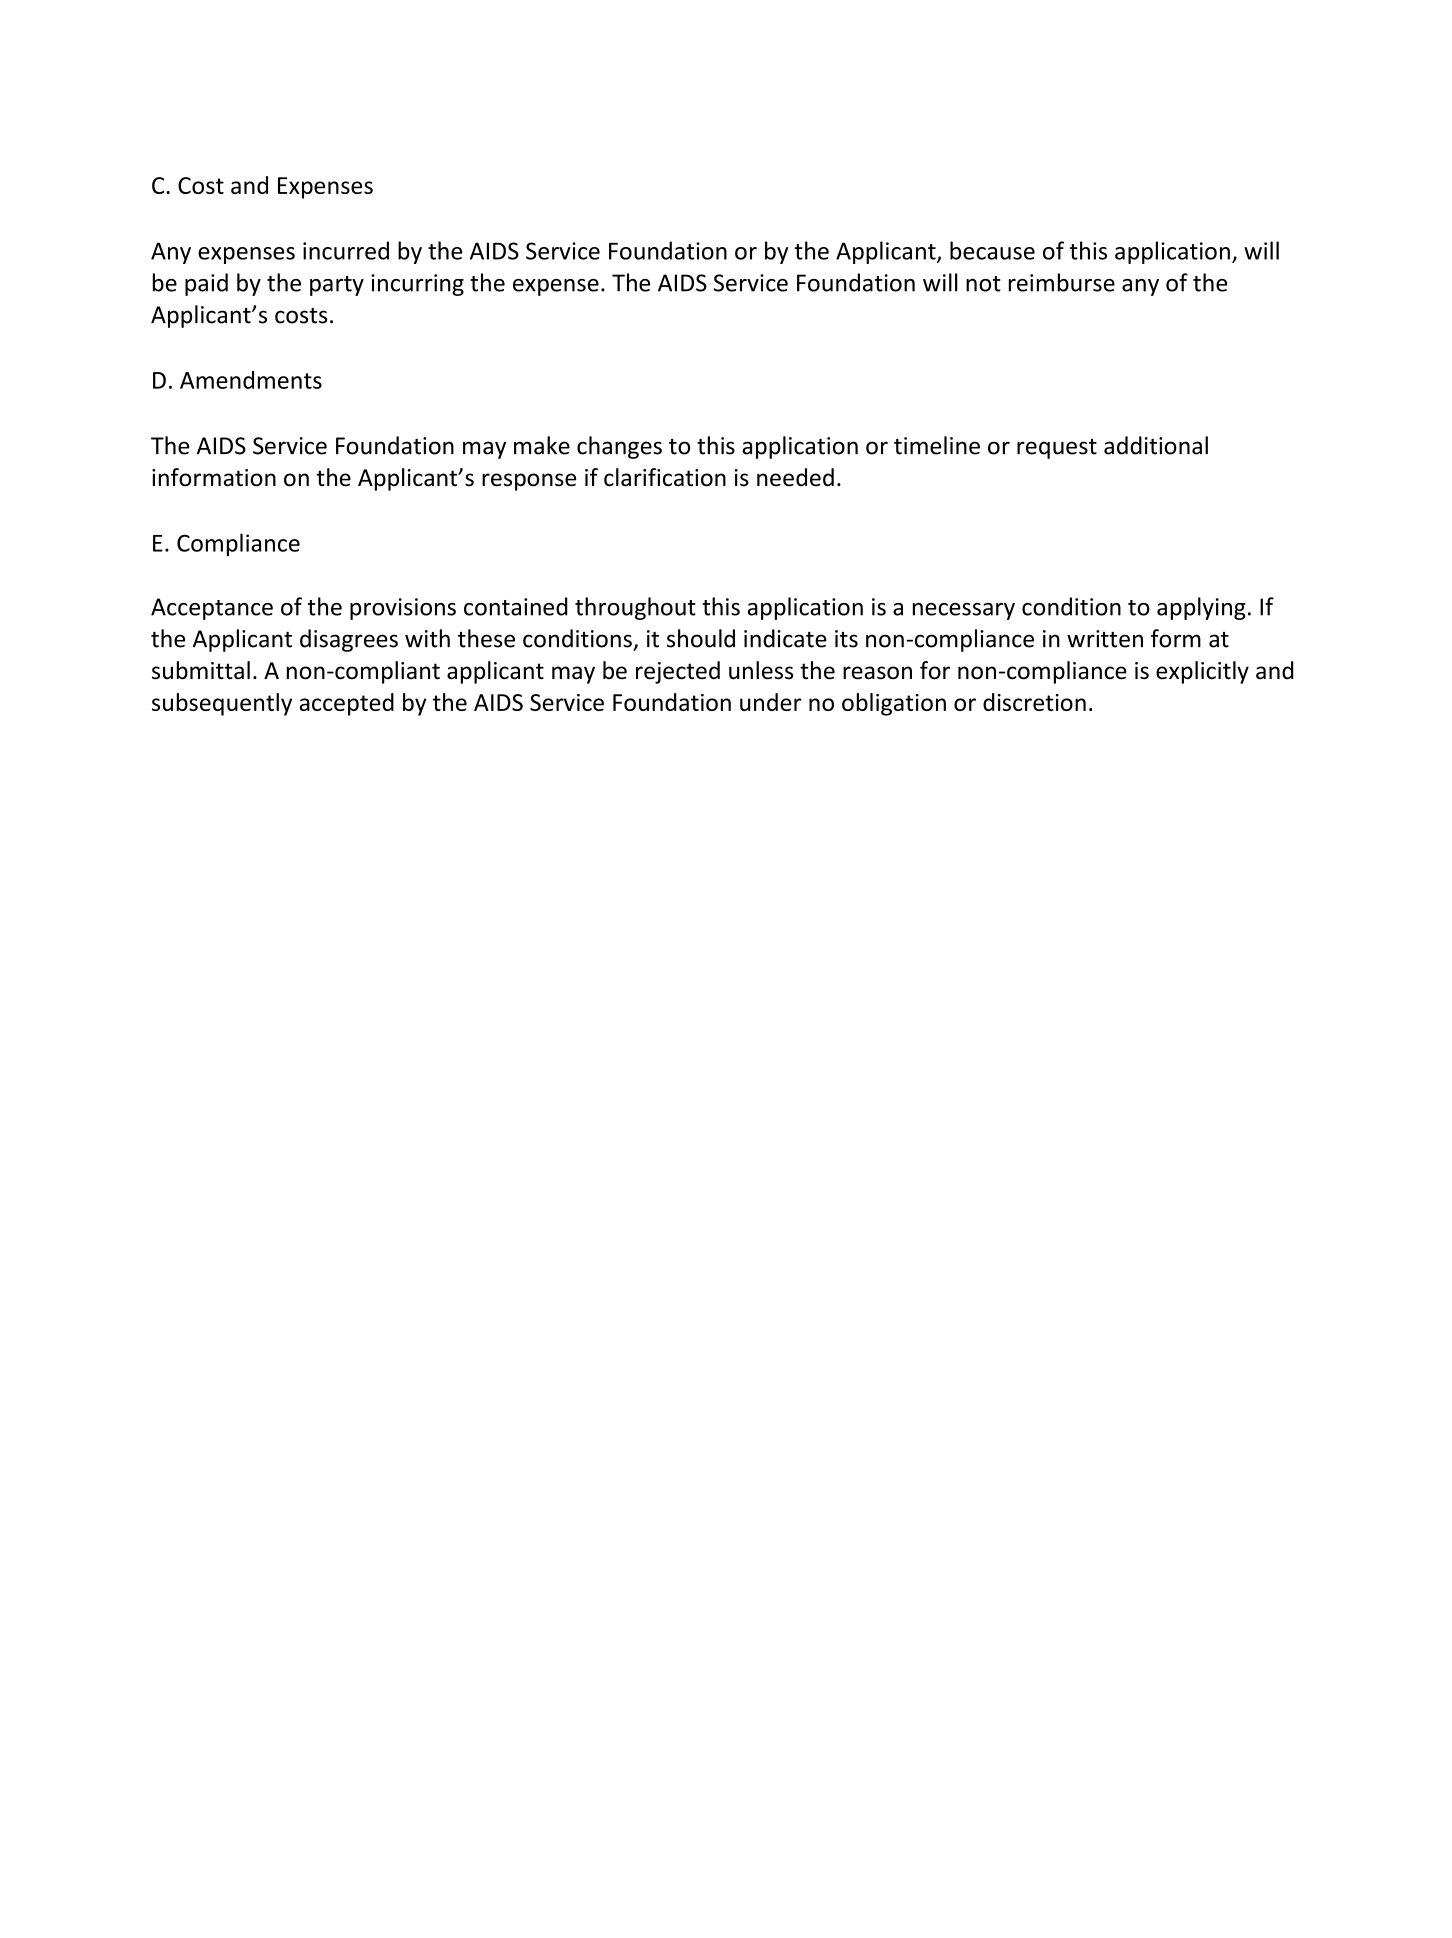  What do you see at coordinates (1062, 282) in the screenshot?
I see `reimburse` at bounding box center [1062, 282].
